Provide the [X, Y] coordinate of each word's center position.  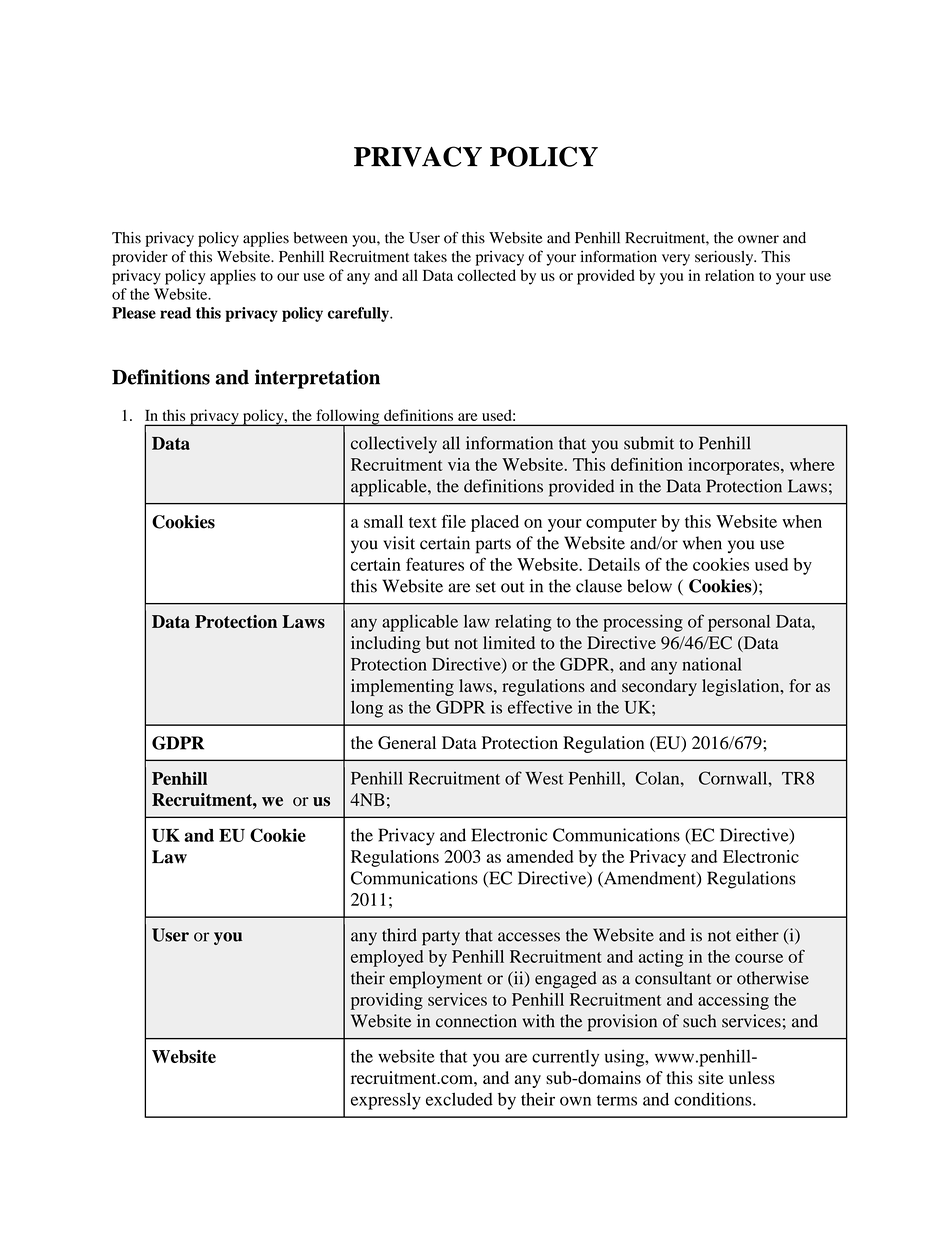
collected [486, 275]
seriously [725, 258]
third [399, 935]
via [459, 464]
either [757, 935]
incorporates [735, 466]
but [437, 643]
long [367, 709]
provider [140, 258]
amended [540, 856]
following [348, 418]
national [712, 664]
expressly [386, 1101]
